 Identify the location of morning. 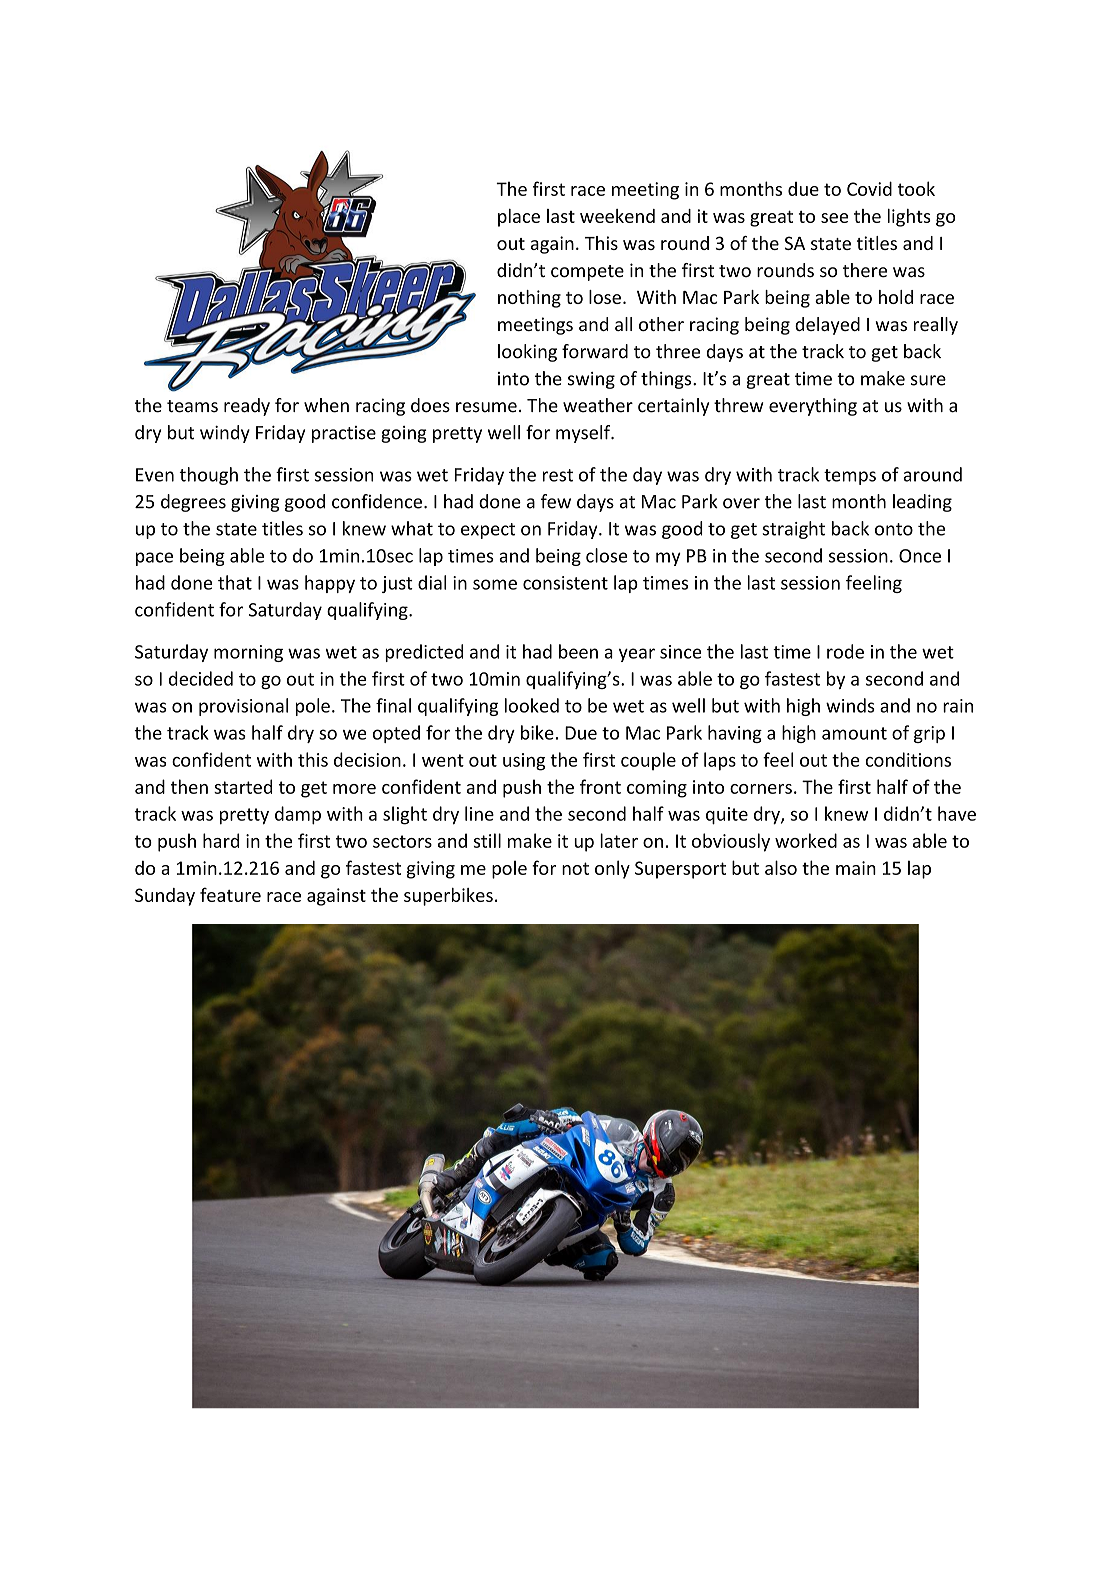
(248, 653).
